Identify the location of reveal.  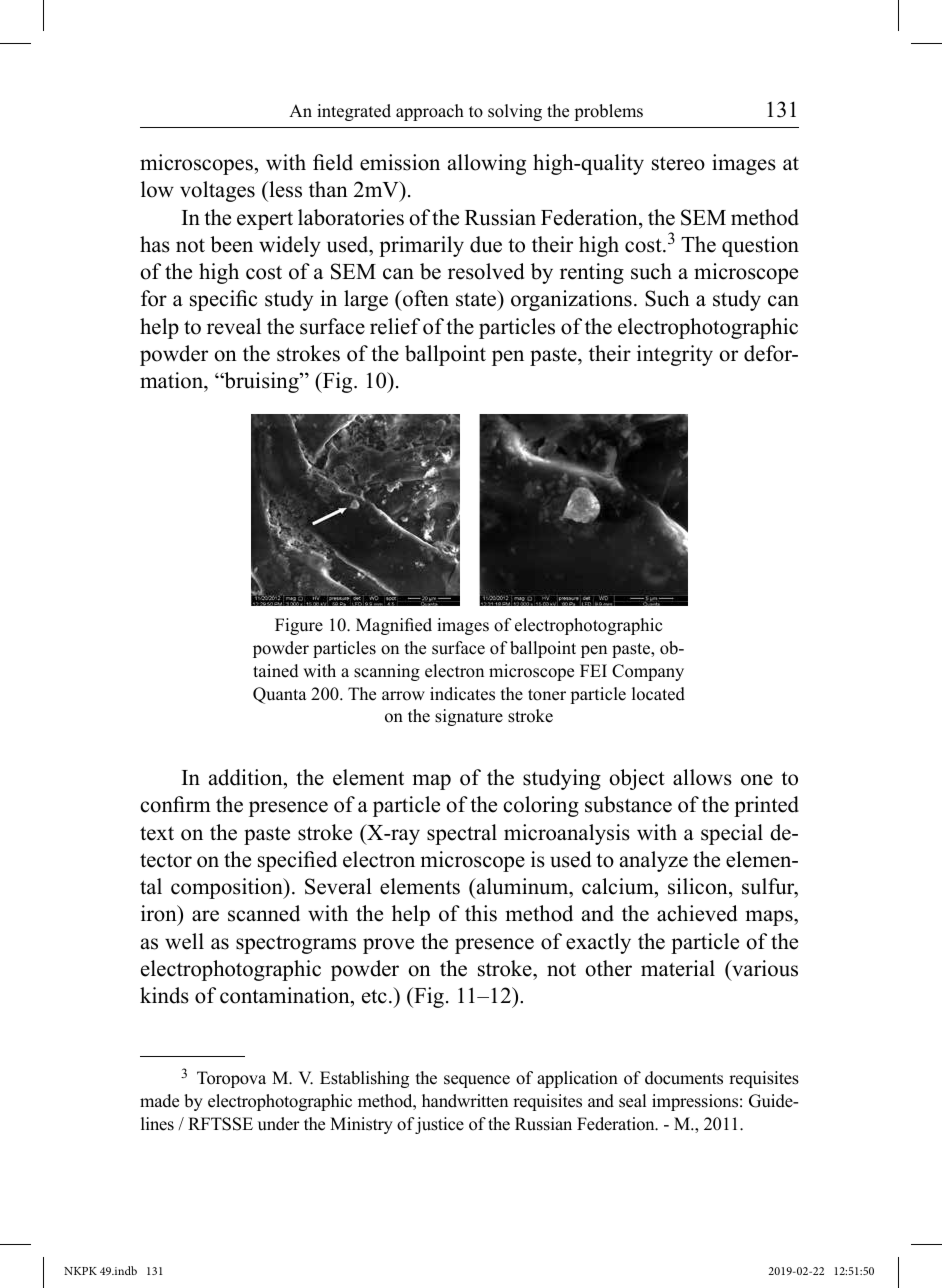
(234, 326).
